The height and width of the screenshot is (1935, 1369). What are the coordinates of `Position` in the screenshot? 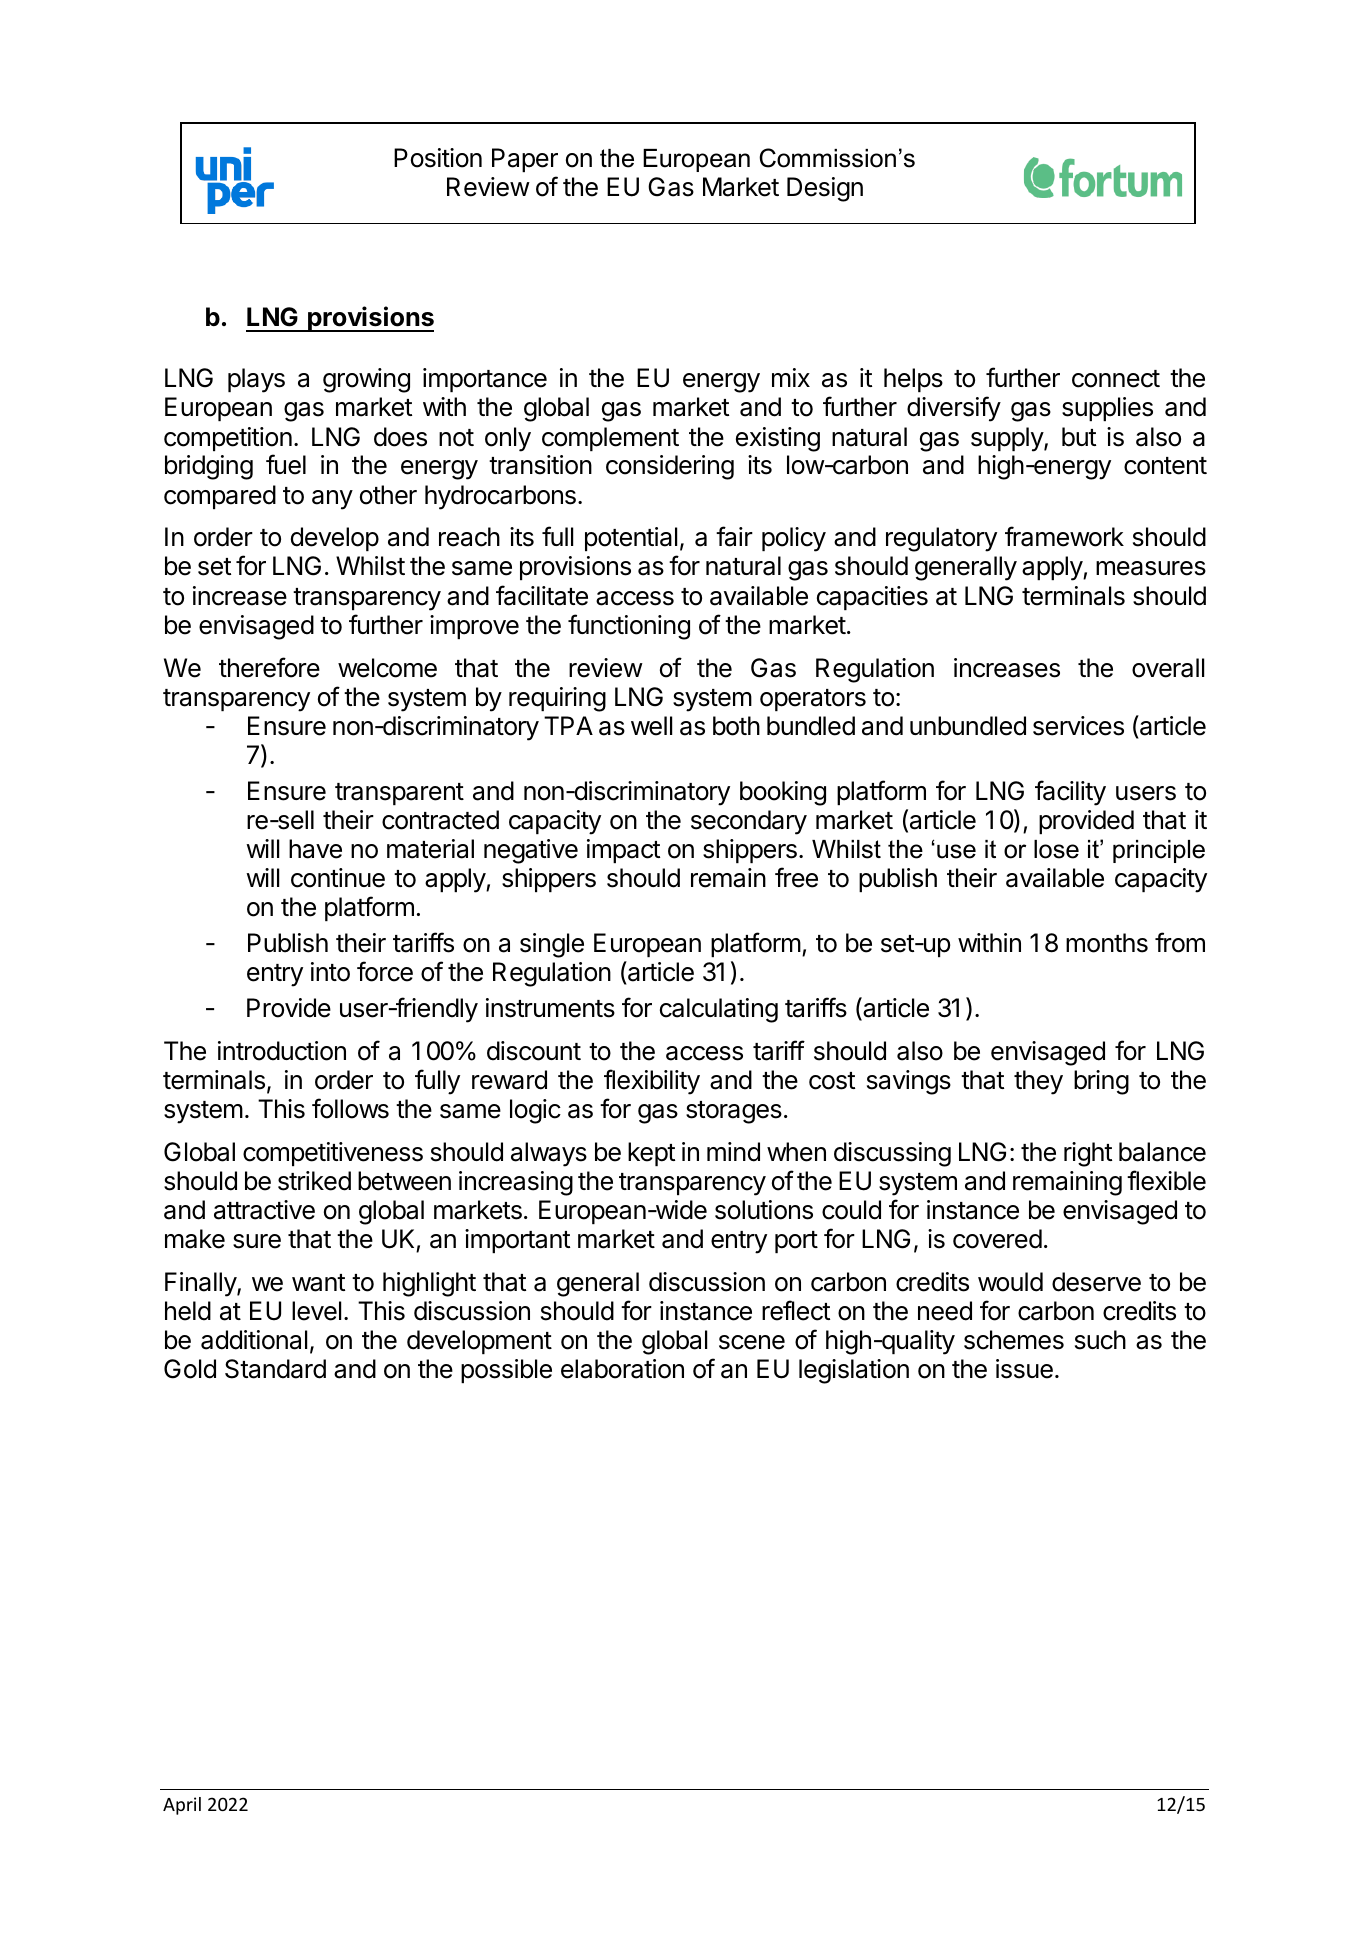 It's located at (438, 158).
